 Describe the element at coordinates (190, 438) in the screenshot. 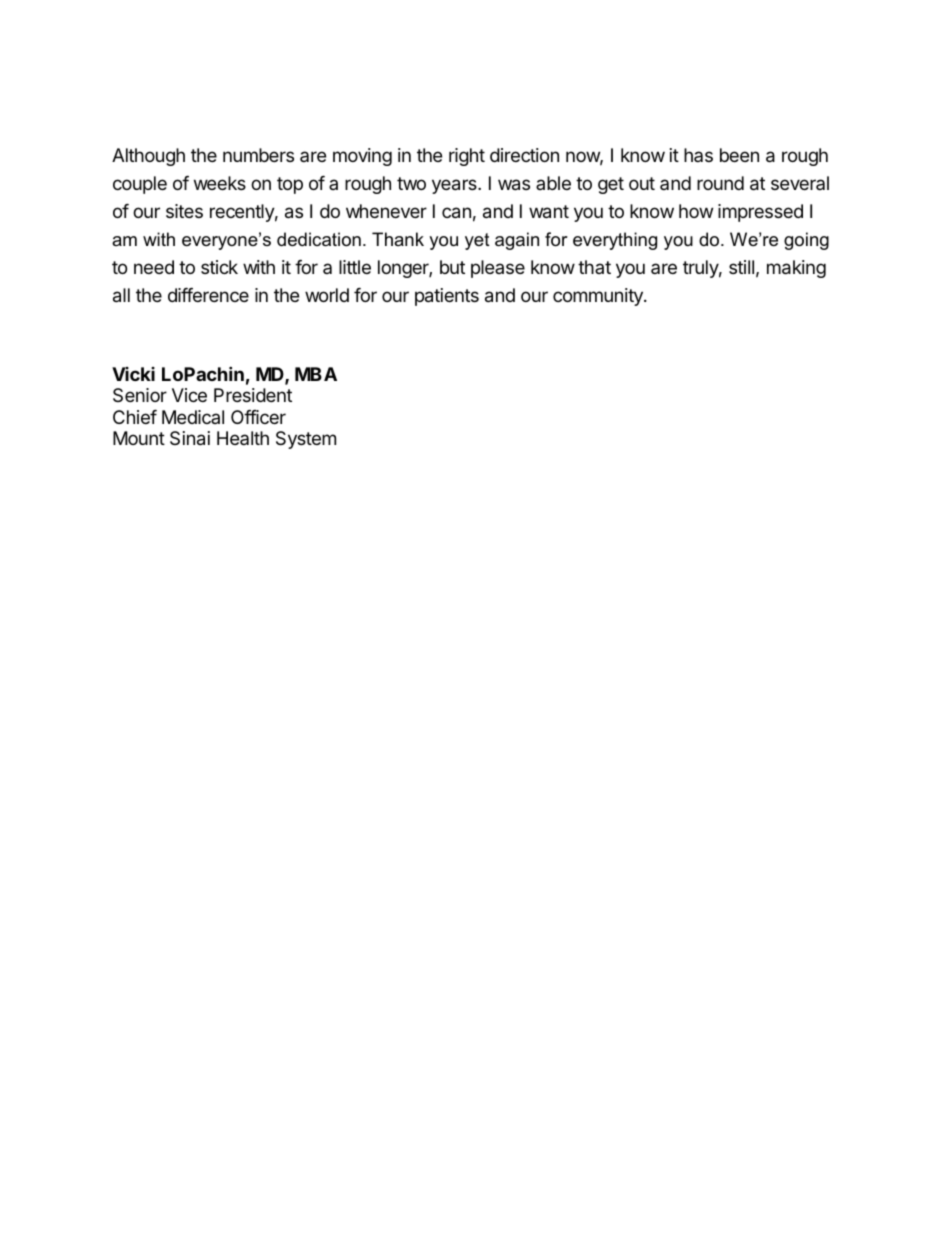

I see `Sinai` at that location.
